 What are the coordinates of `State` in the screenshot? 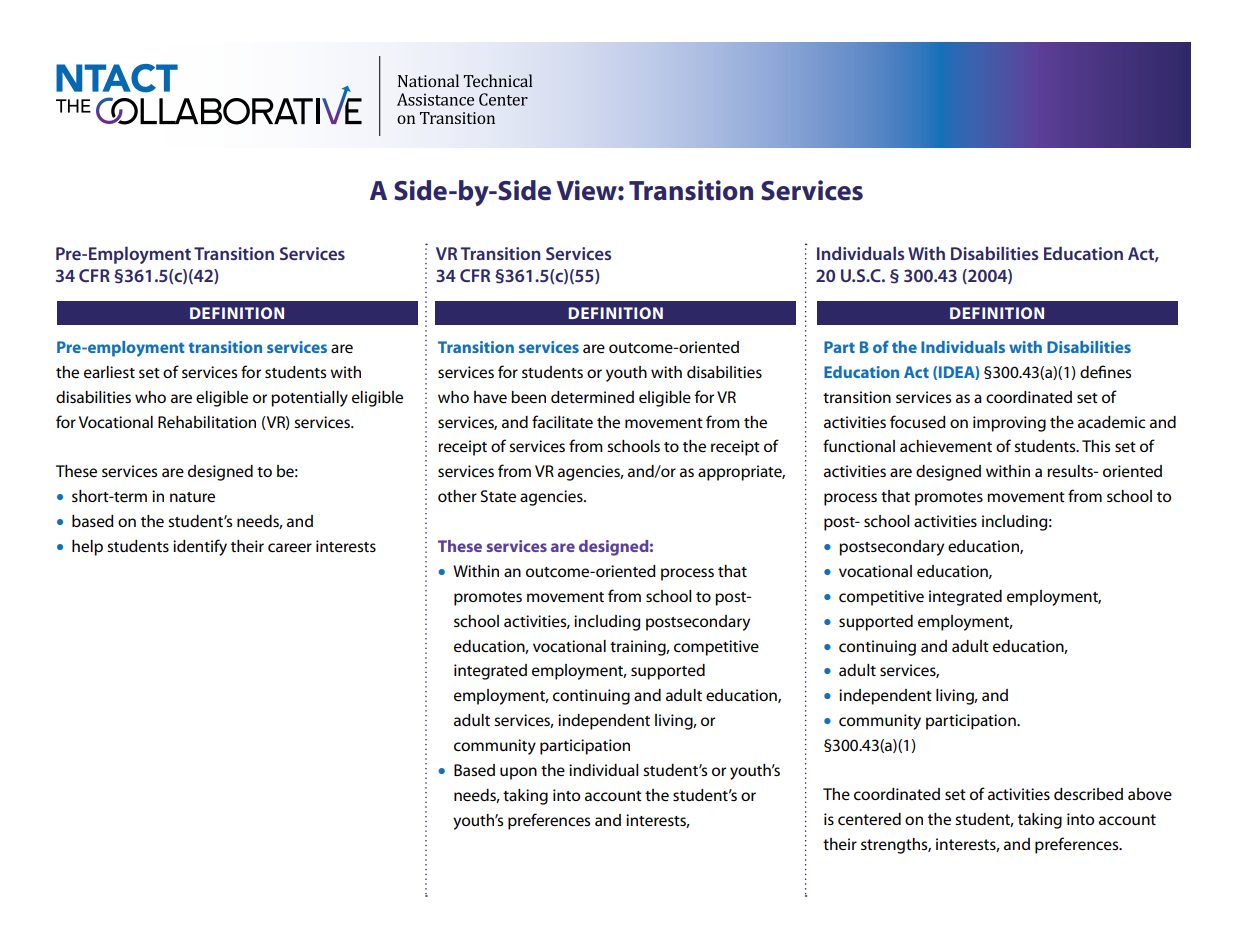 It's located at (498, 496).
